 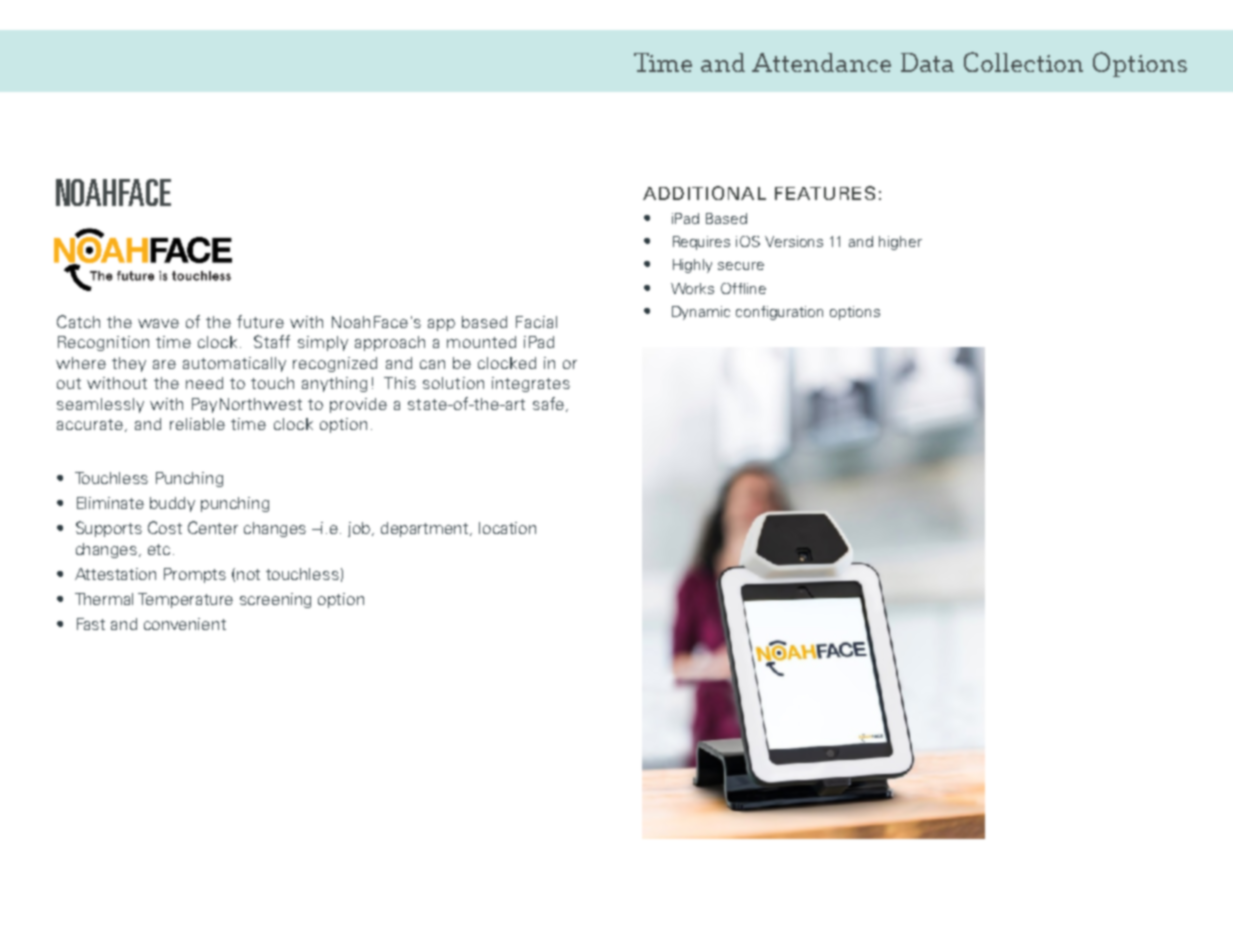 I want to click on Temperature, so click(x=185, y=600).
